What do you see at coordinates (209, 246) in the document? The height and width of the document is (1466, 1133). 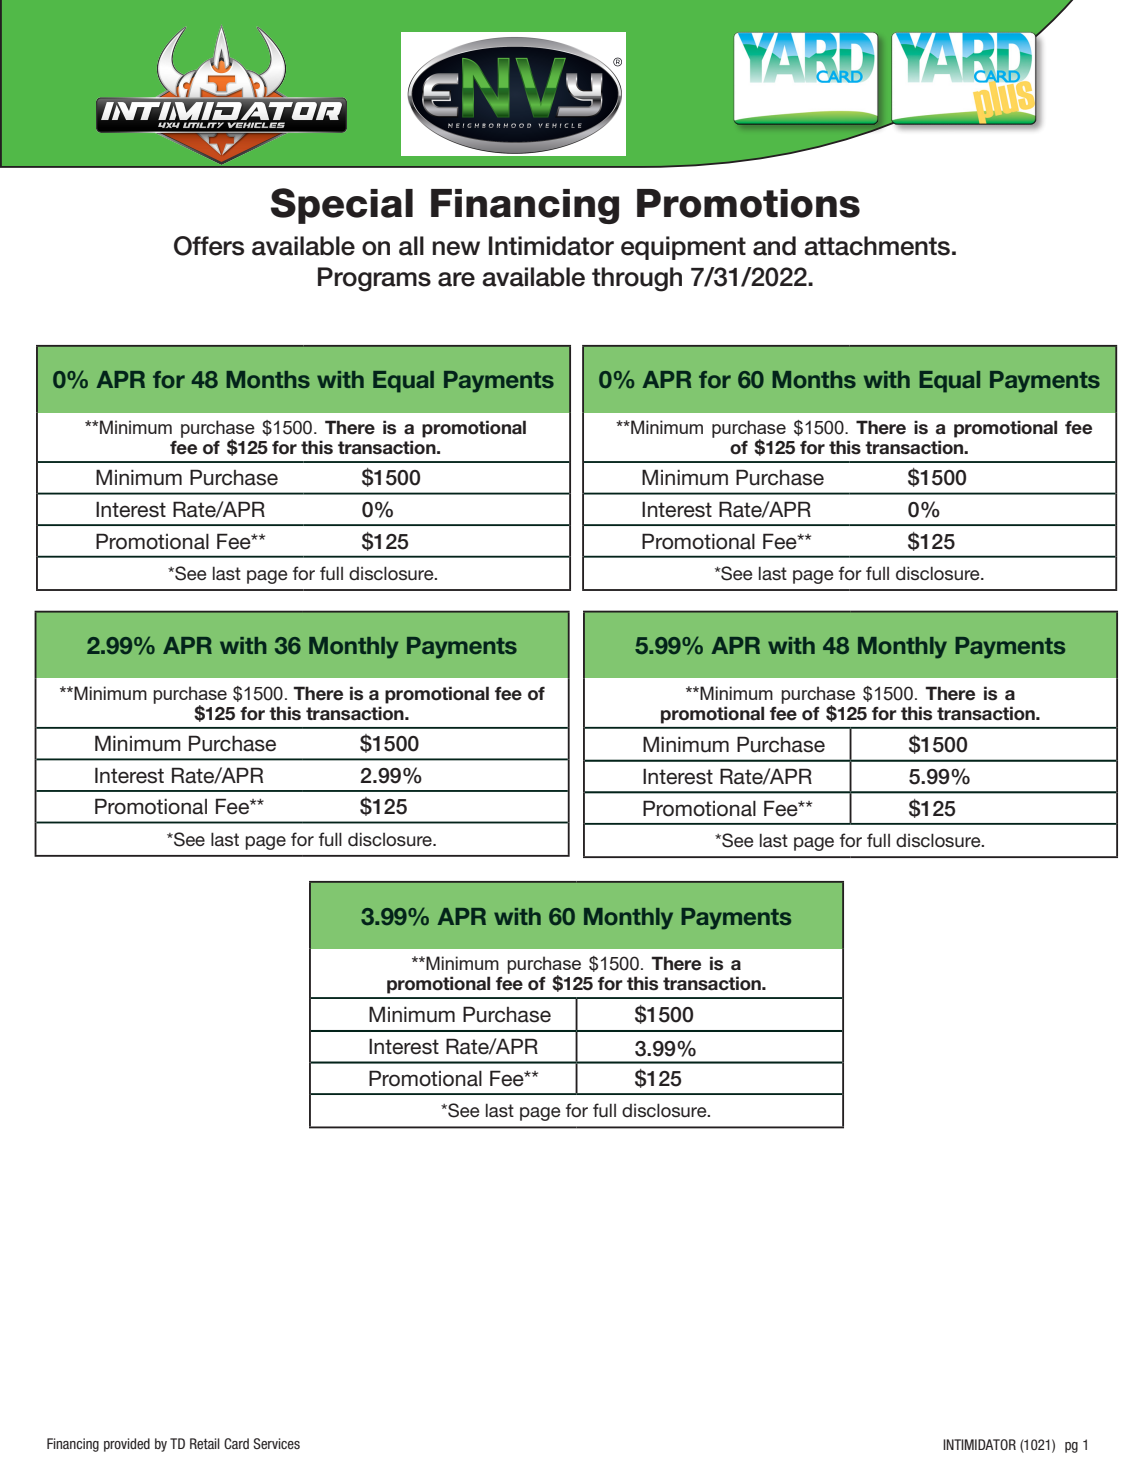 I see `Offers` at bounding box center [209, 246].
